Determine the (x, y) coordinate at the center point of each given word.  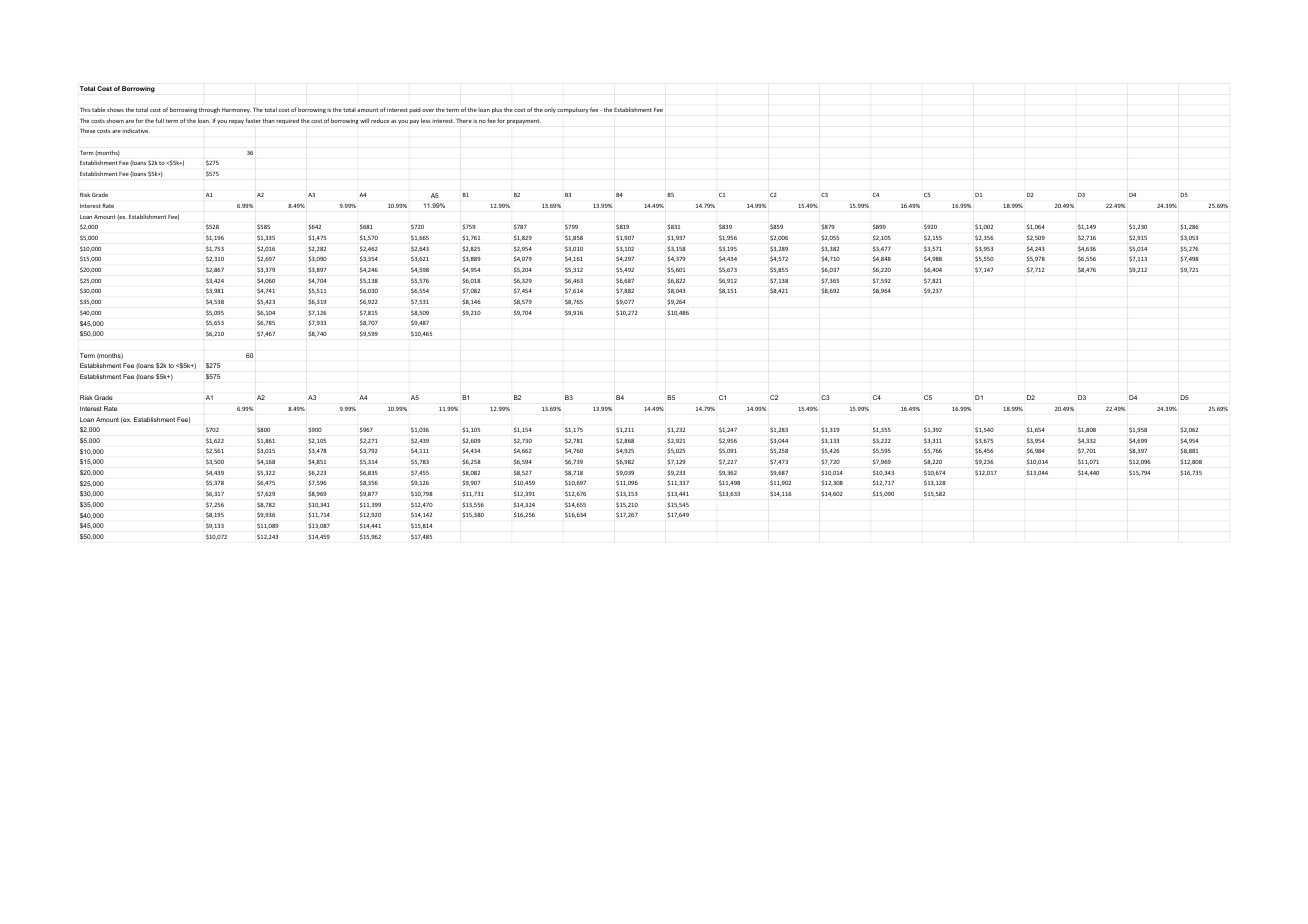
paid (415, 110)
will (364, 120)
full (160, 120)
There (464, 121)
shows (115, 109)
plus (497, 110)
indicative (136, 131)
